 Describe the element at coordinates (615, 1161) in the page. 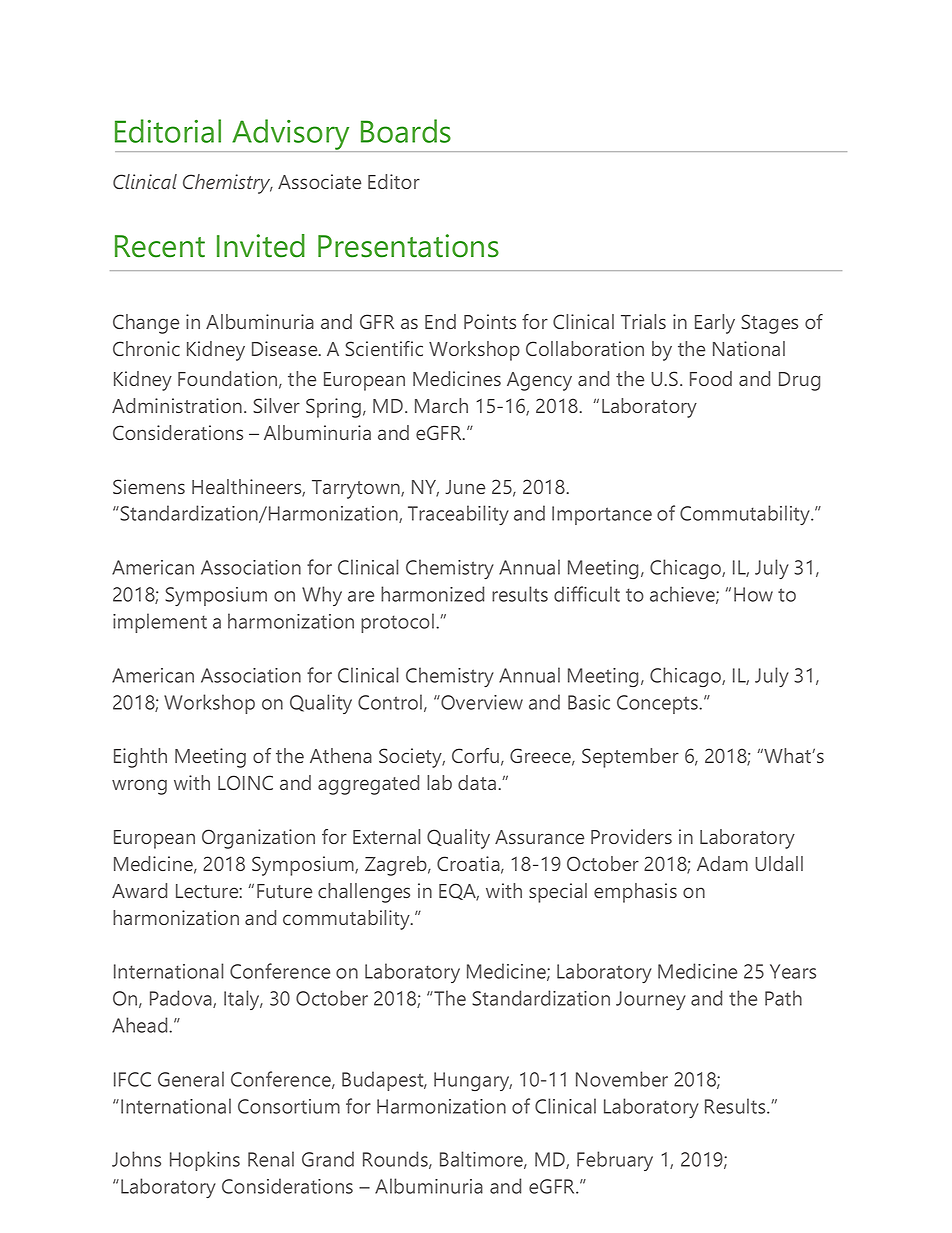

I see `February` at that location.
